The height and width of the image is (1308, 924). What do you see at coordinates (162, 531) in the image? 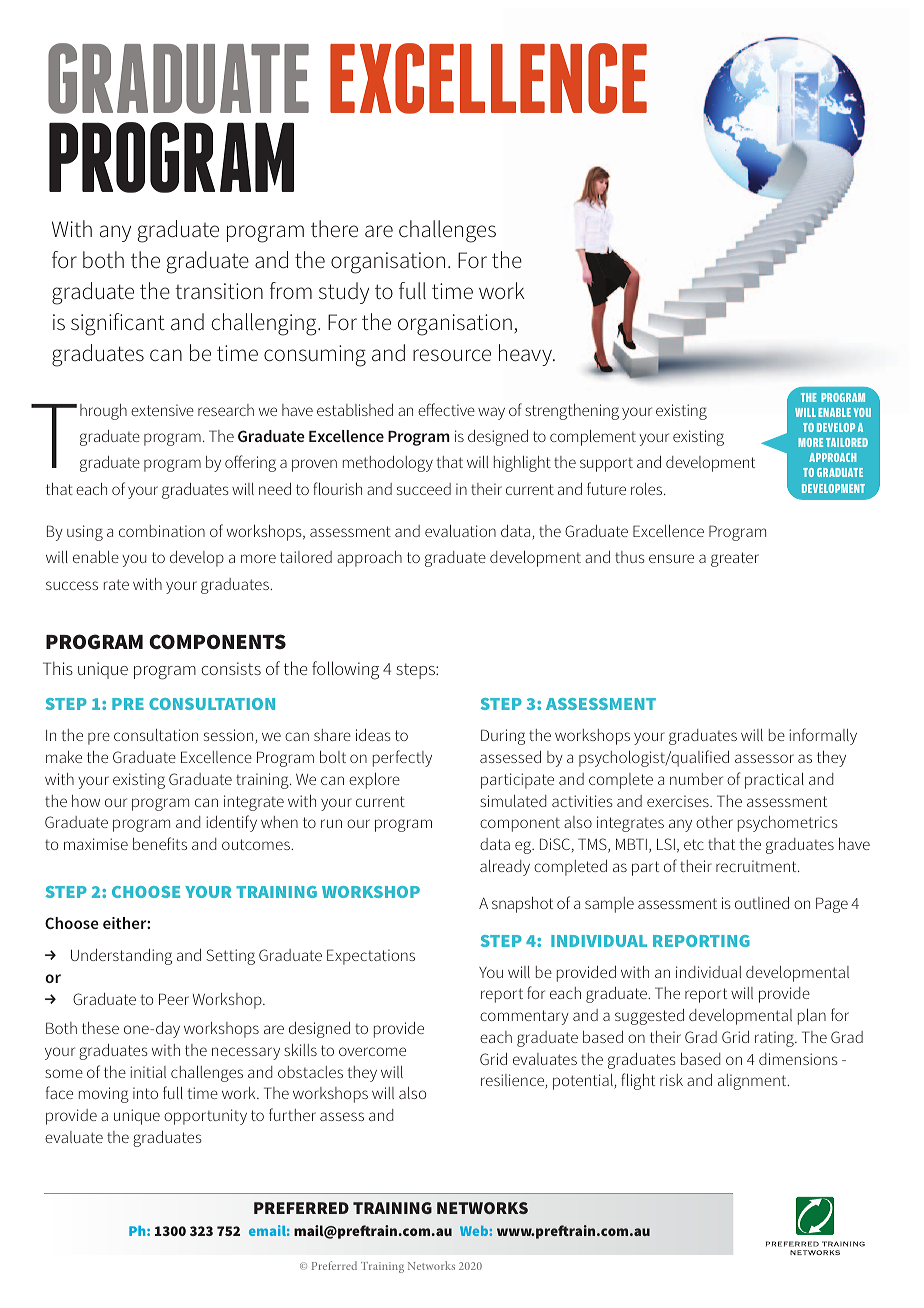
I see `combination` at bounding box center [162, 531].
